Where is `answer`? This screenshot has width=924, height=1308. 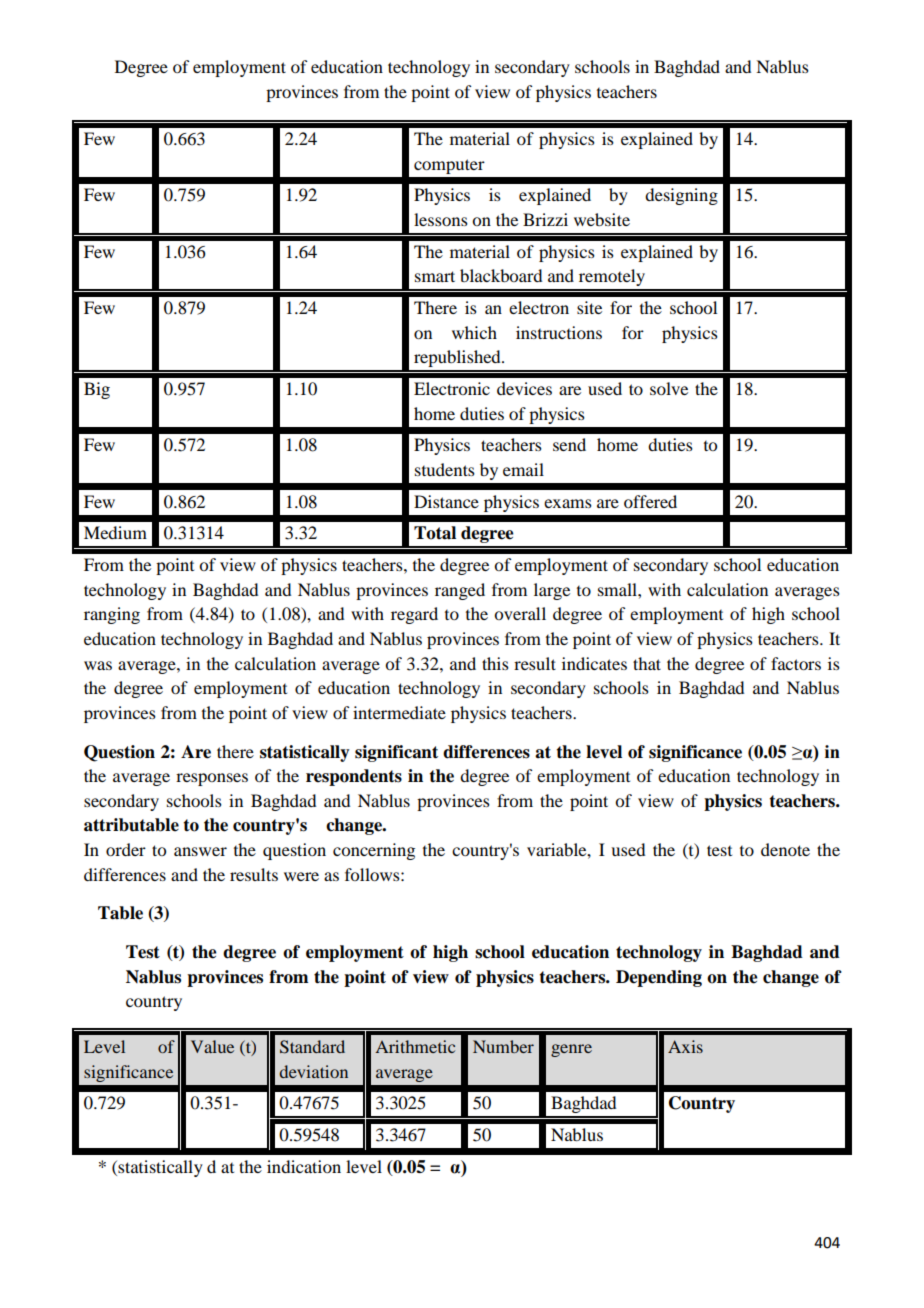 answer is located at coordinates (200, 851).
